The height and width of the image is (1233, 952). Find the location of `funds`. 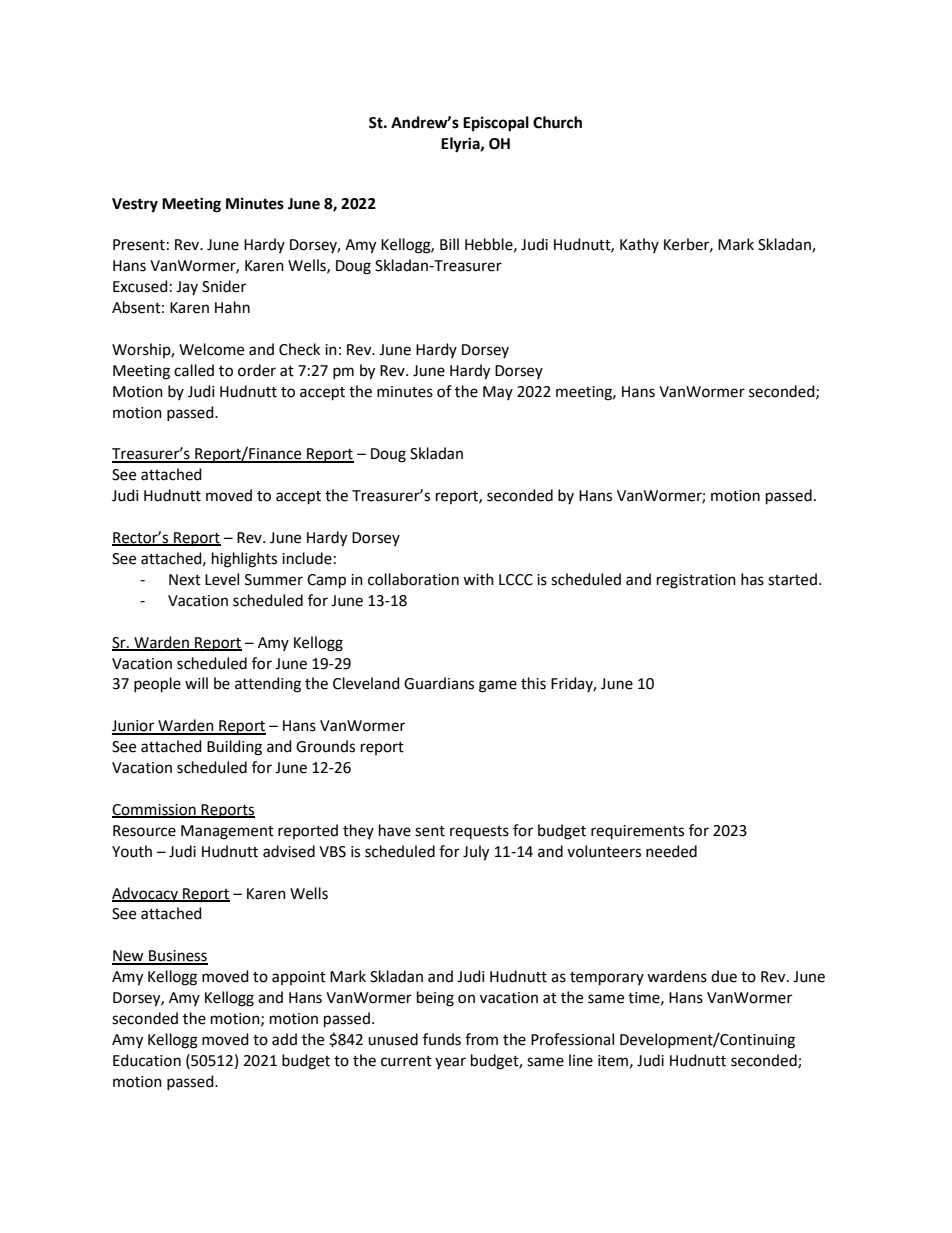

funds is located at coordinates (442, 1039).
